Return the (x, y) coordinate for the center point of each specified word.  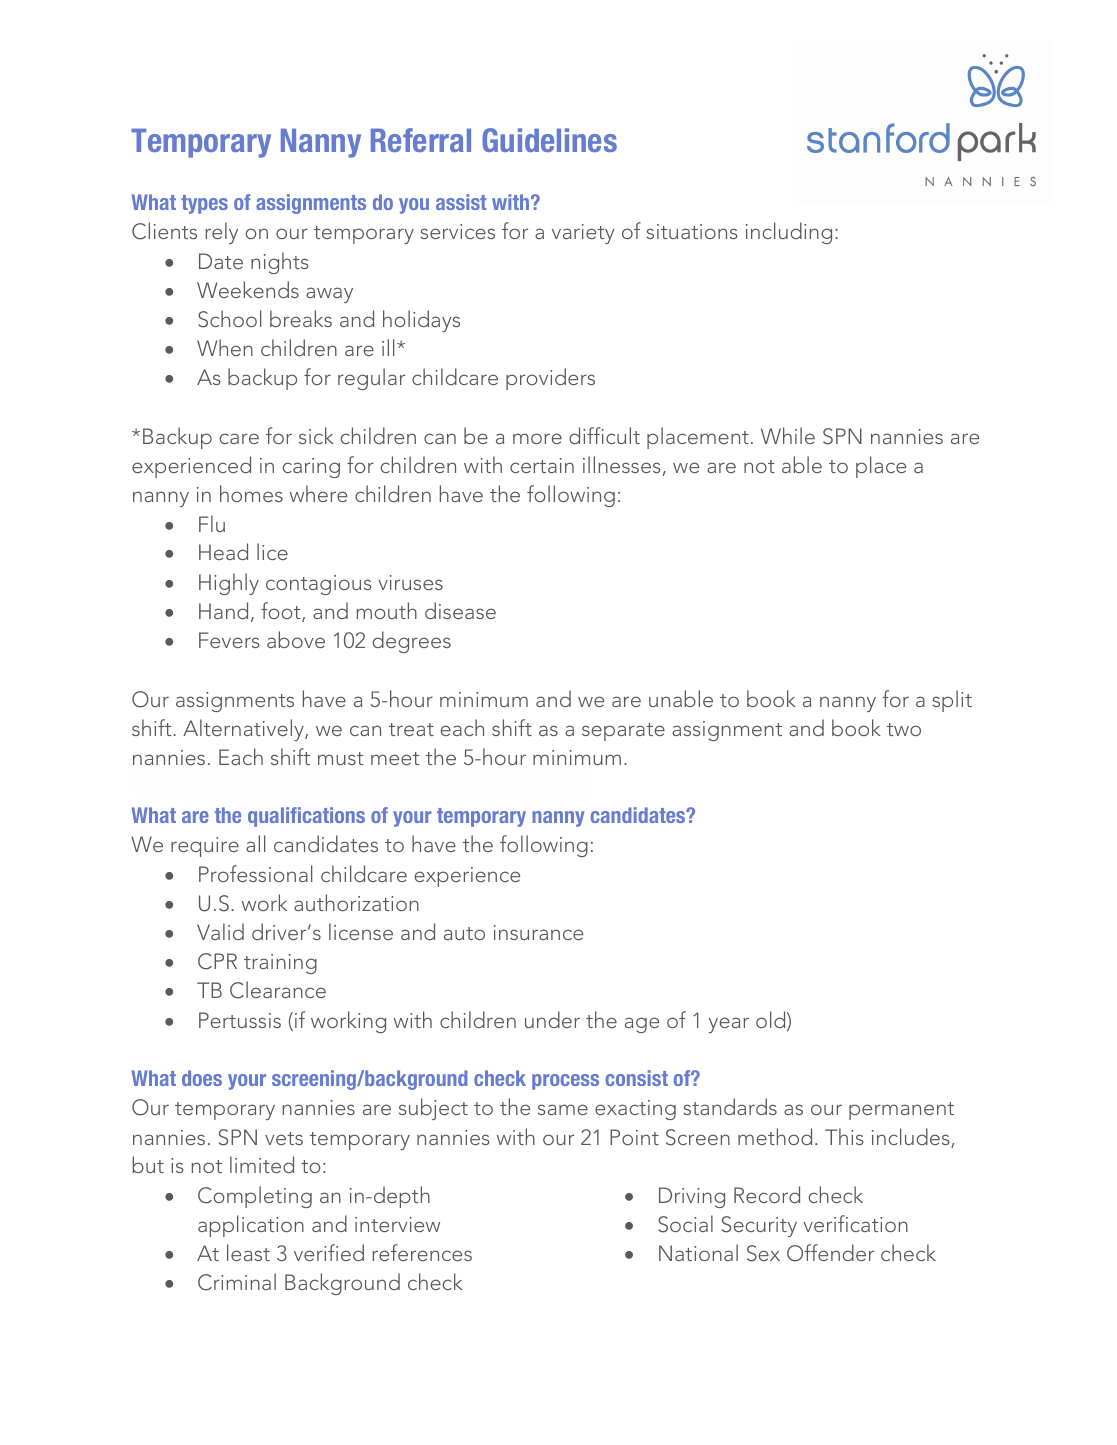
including (789, 233)
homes (251, 493)
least (248, 1252)
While (788, 435)
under (552, 1019)
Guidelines (549, 140)
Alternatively (244, 730)
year (729, 1025)
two (904, 729)
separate (623, 732)
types (204, 204)
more (537, 438)
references (422, 1252)
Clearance (278, 990)
